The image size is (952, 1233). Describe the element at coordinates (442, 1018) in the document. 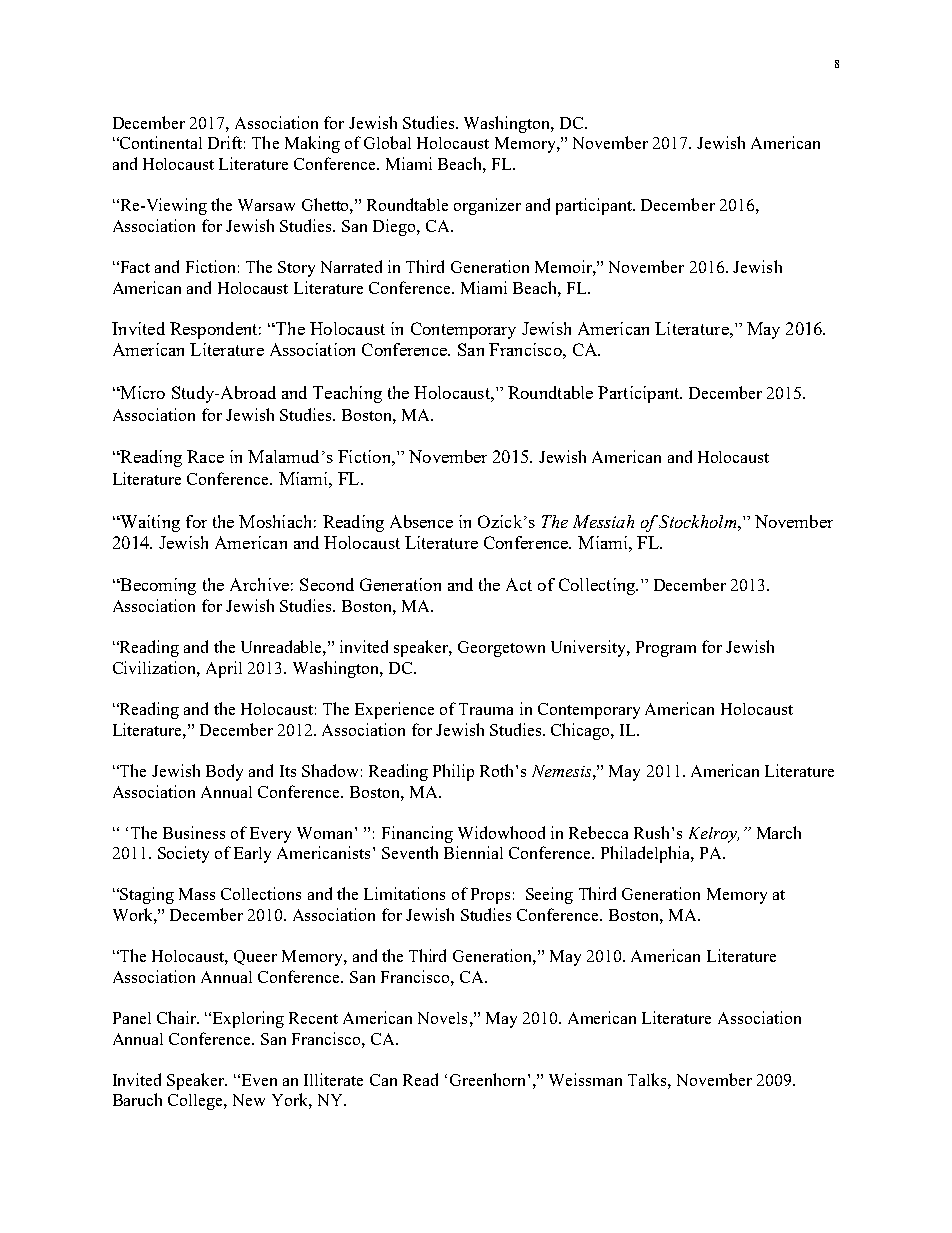

I see `Novels` at that location.
